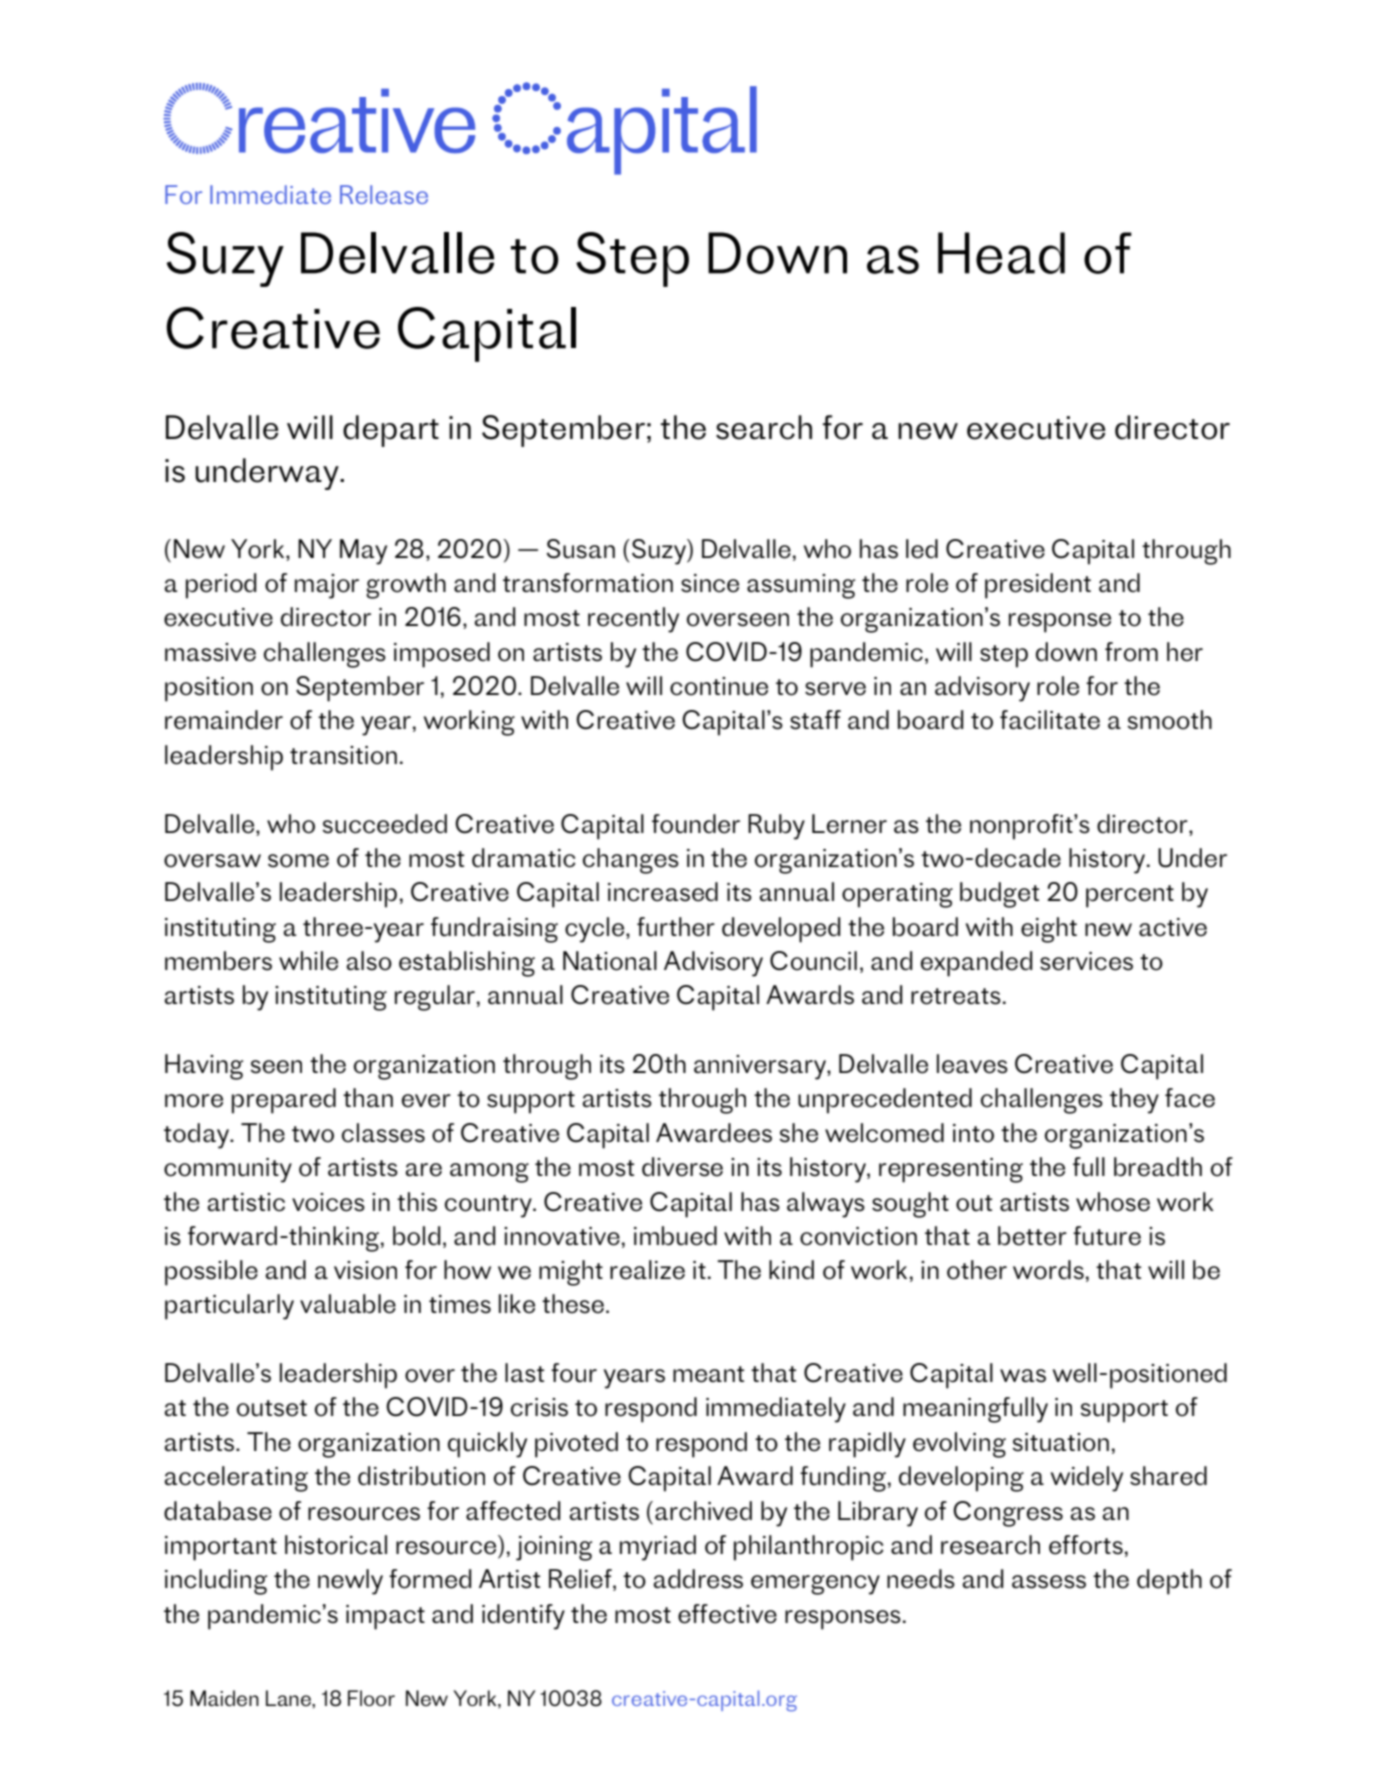 This screenshot has width=1384, height=1792. Describe the element at coordinates (384, 194) in the screenshot. I see `Release` at that location.
